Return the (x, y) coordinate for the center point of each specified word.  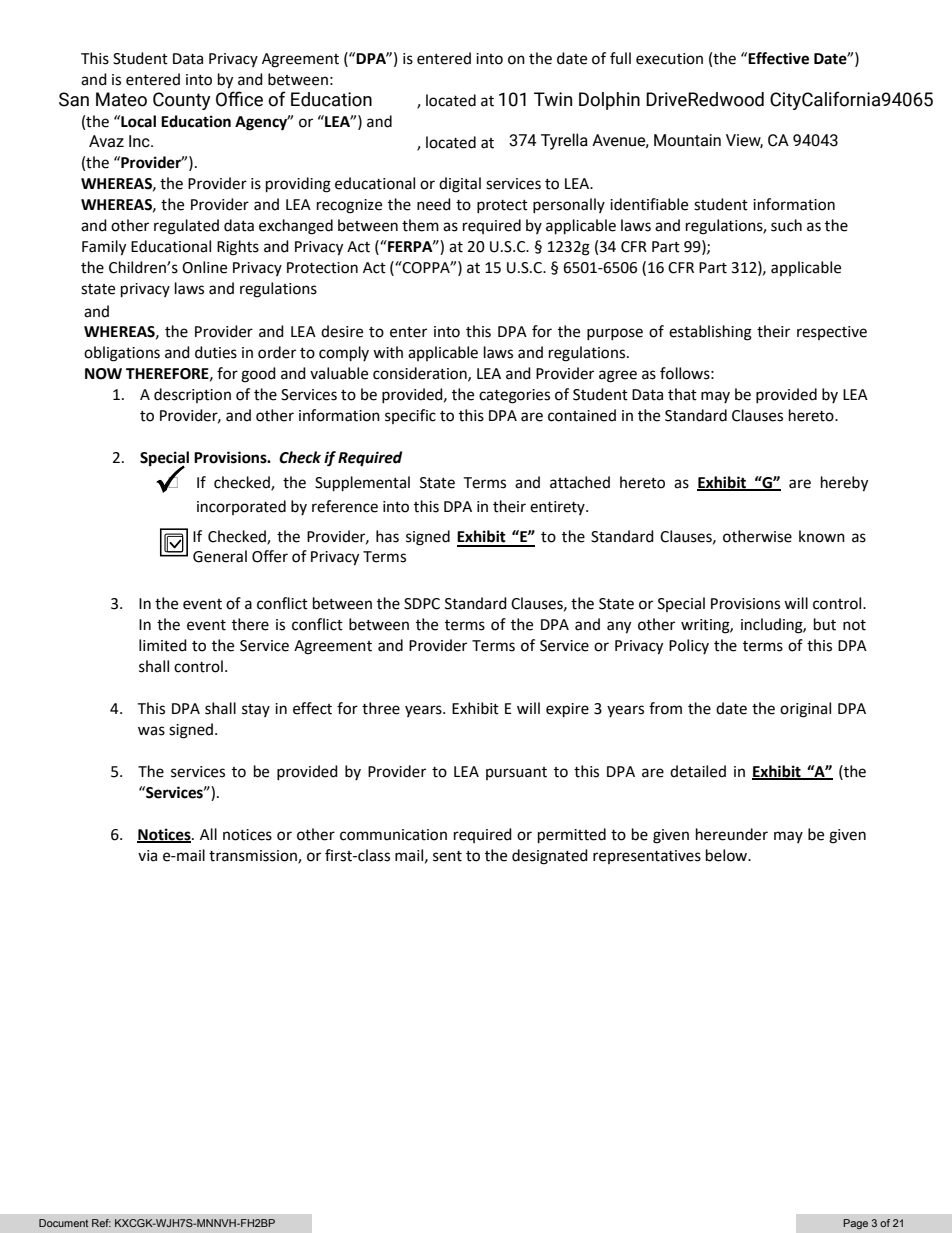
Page (855, 1224)
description (192, 395)
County (182, 101)
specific (410, 416)
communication (393, 835)
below (728, 855)
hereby (844, 484)
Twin (553, 99)
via (147, 856)
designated (550, 857)
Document (63, 1223)
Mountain (687, 140)
